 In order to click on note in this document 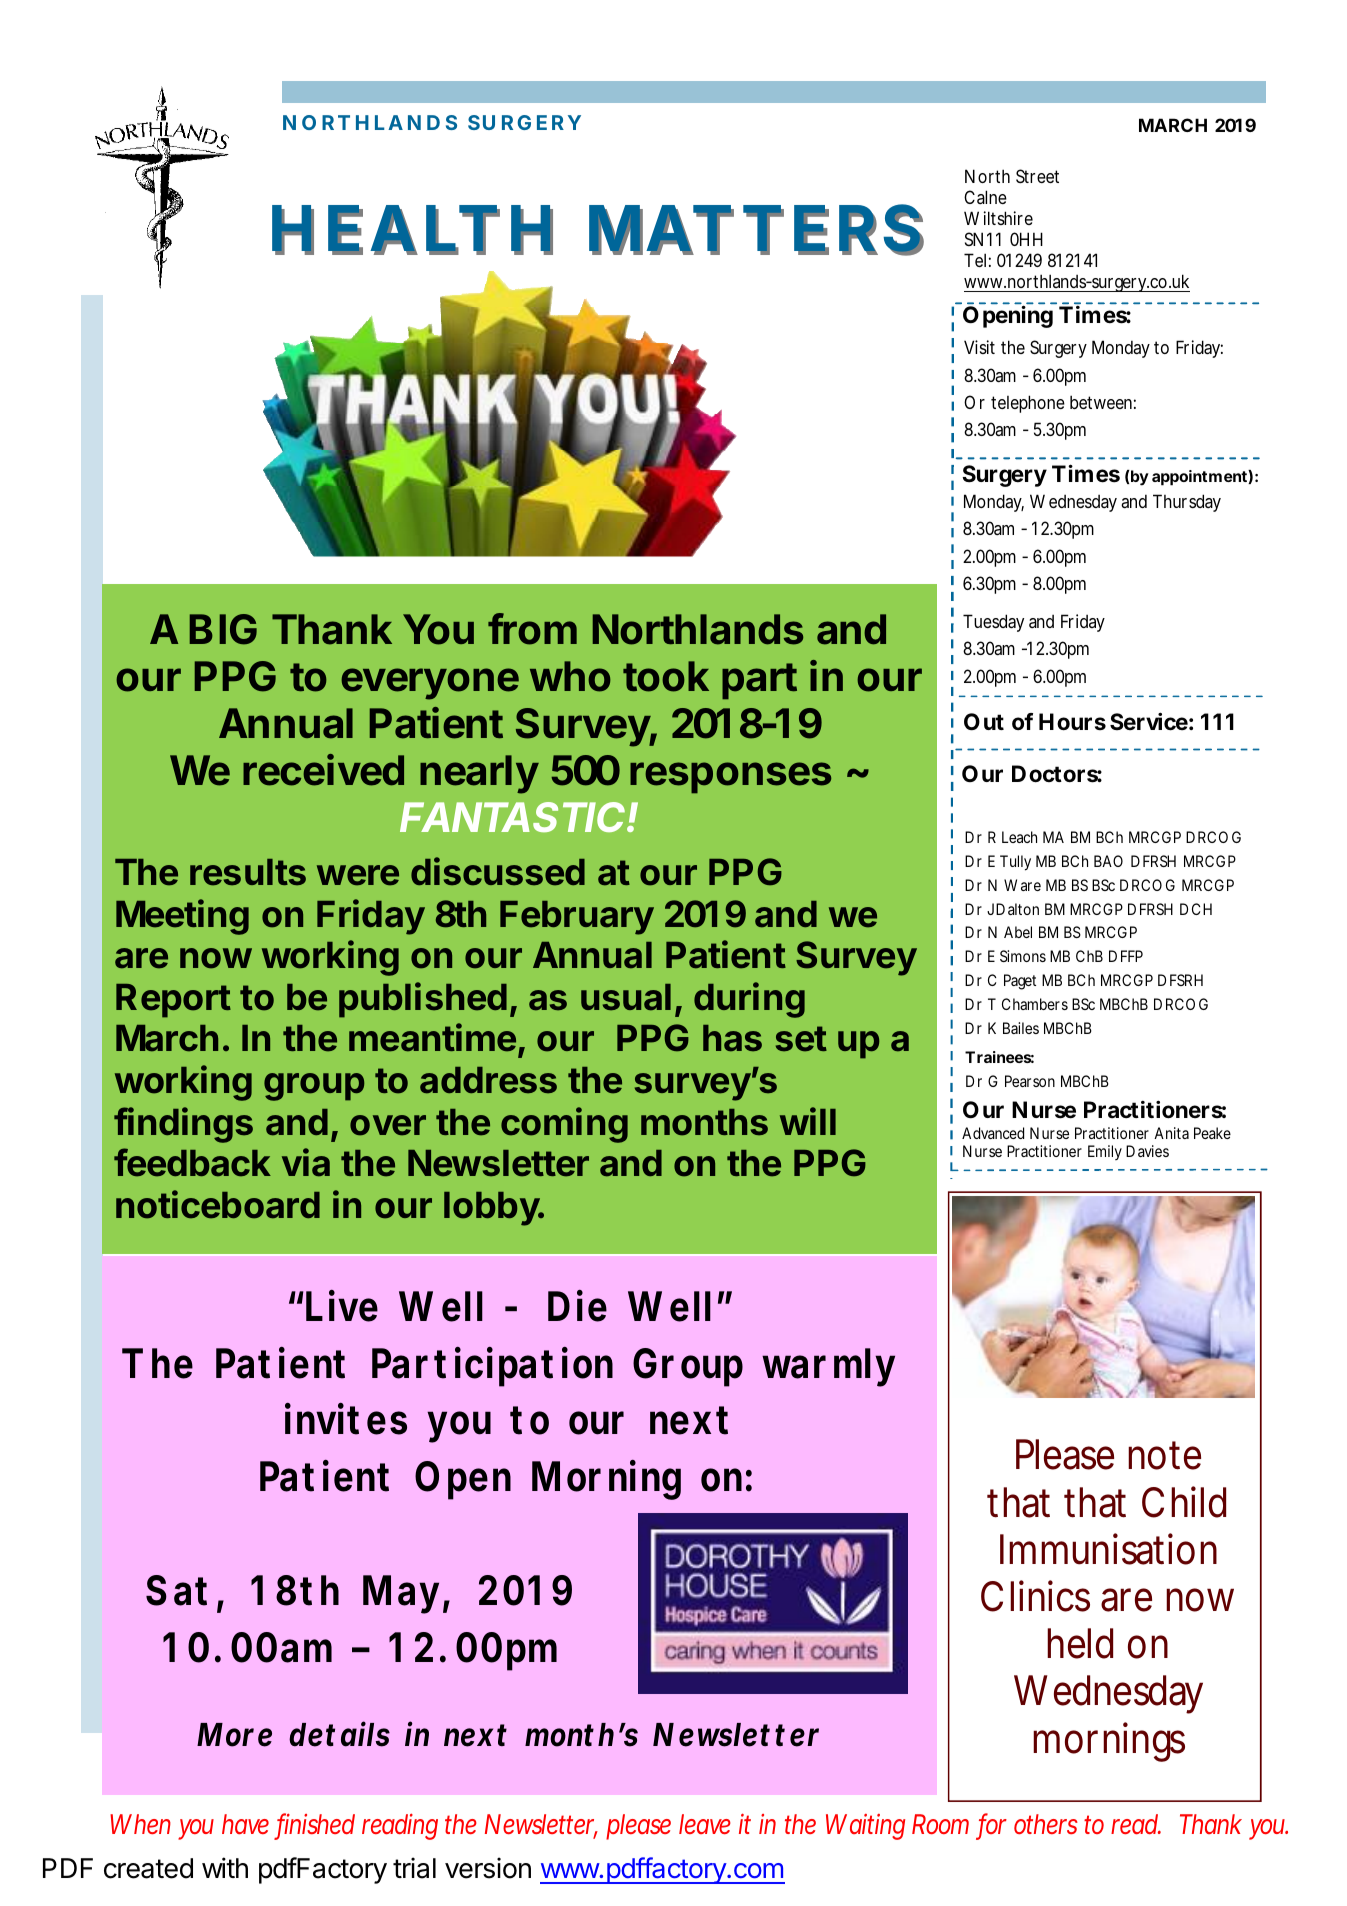, I will do `click(1164, 1455)`.
